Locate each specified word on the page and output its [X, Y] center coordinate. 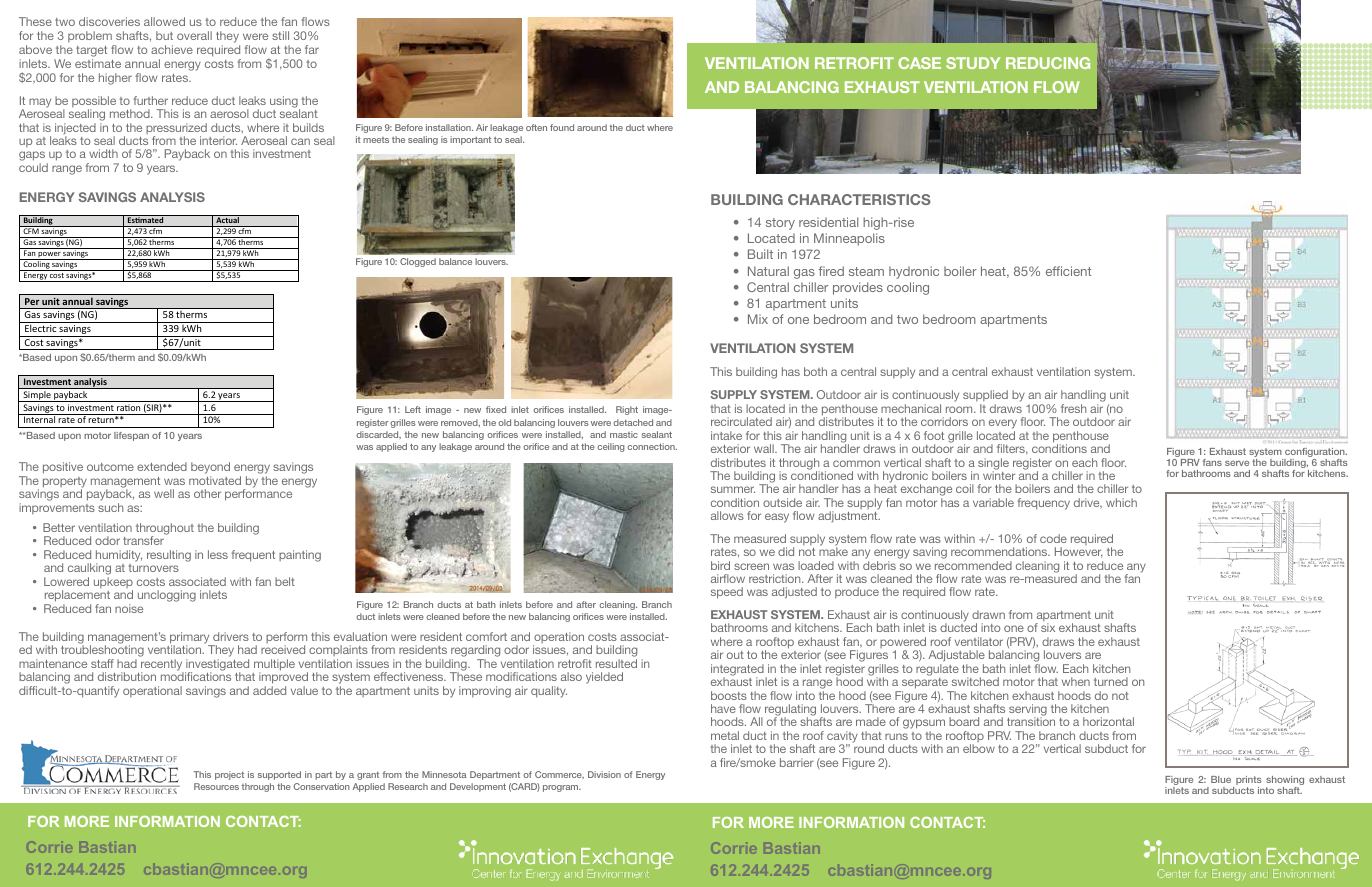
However [1079, 552]
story [780, 224]
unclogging [167, 596]
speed [727, 593]
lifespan [131, 436]
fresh [1073, 408]
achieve [172, 49]
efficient [1068, 271]
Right [627, 410]
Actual [227, 219]
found [562, 127]
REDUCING [1048, 63]
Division [604, 774]
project [229, 775]
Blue [1221, 779]
